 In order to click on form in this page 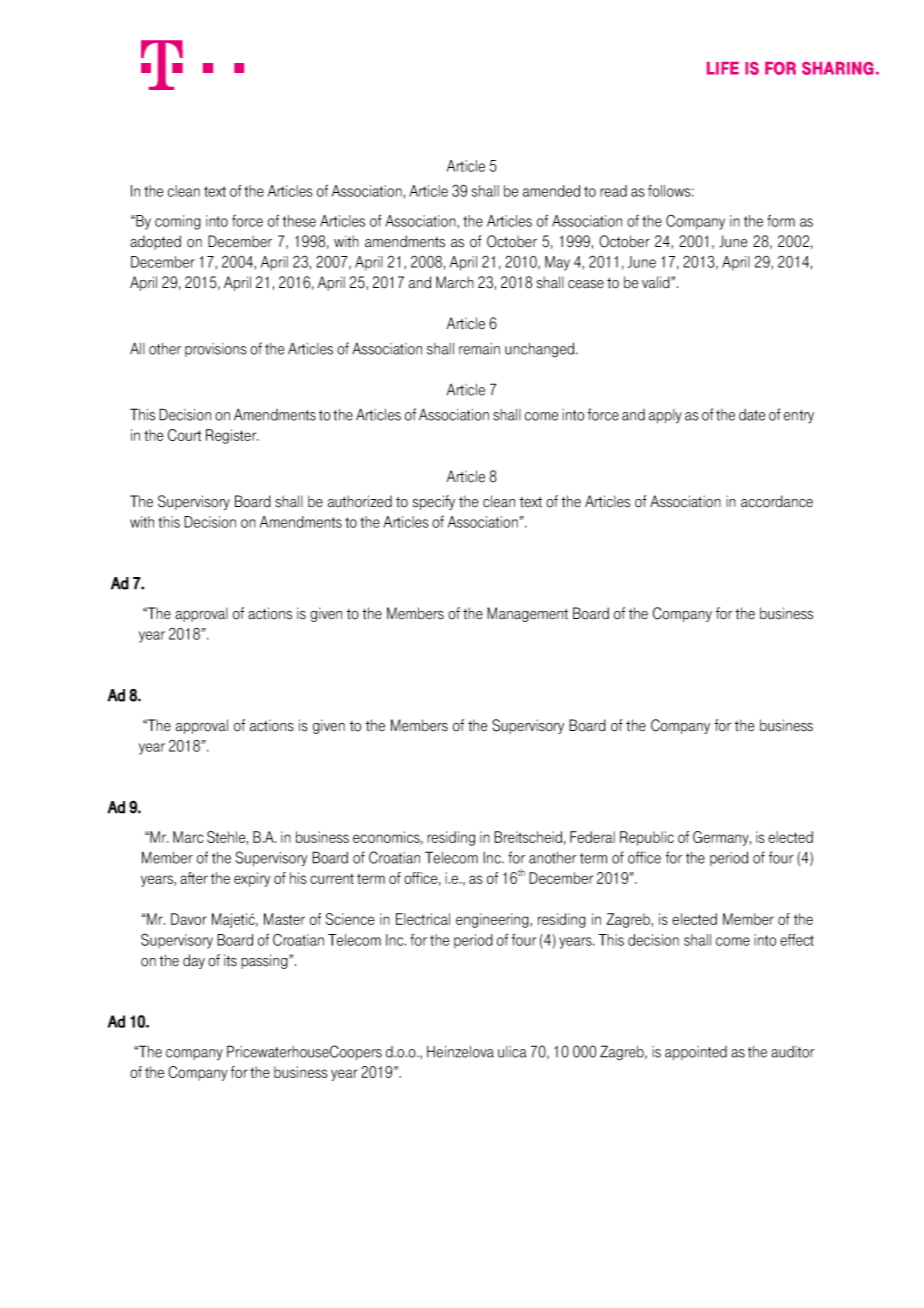, I will do `click(781, 221)`.
